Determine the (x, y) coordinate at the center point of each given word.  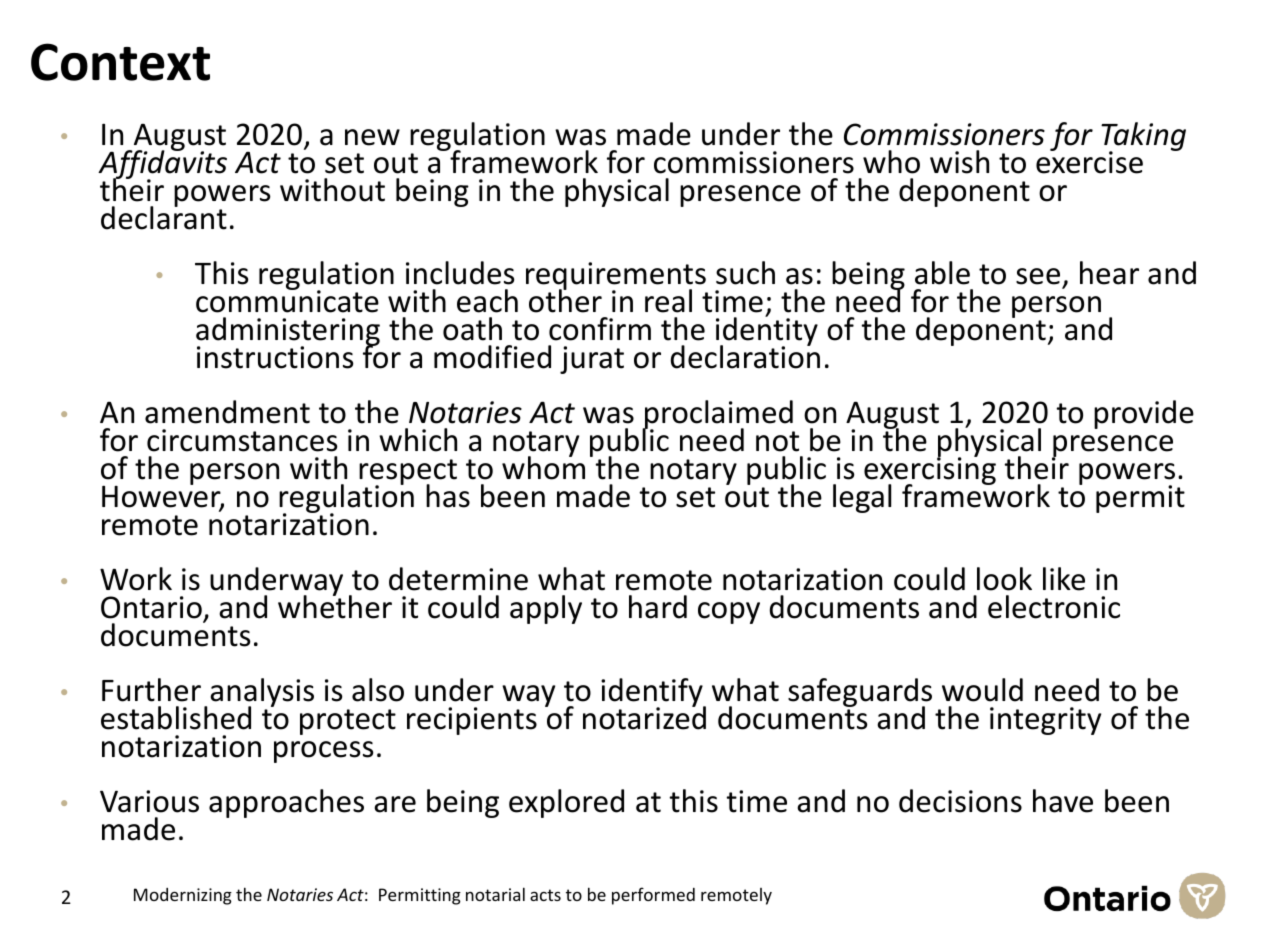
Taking (1143, 138)
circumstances (242, 440)
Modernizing (183, 896)
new (372, 137)
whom (543, 467)
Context (120, 62)
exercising (930, 471)
